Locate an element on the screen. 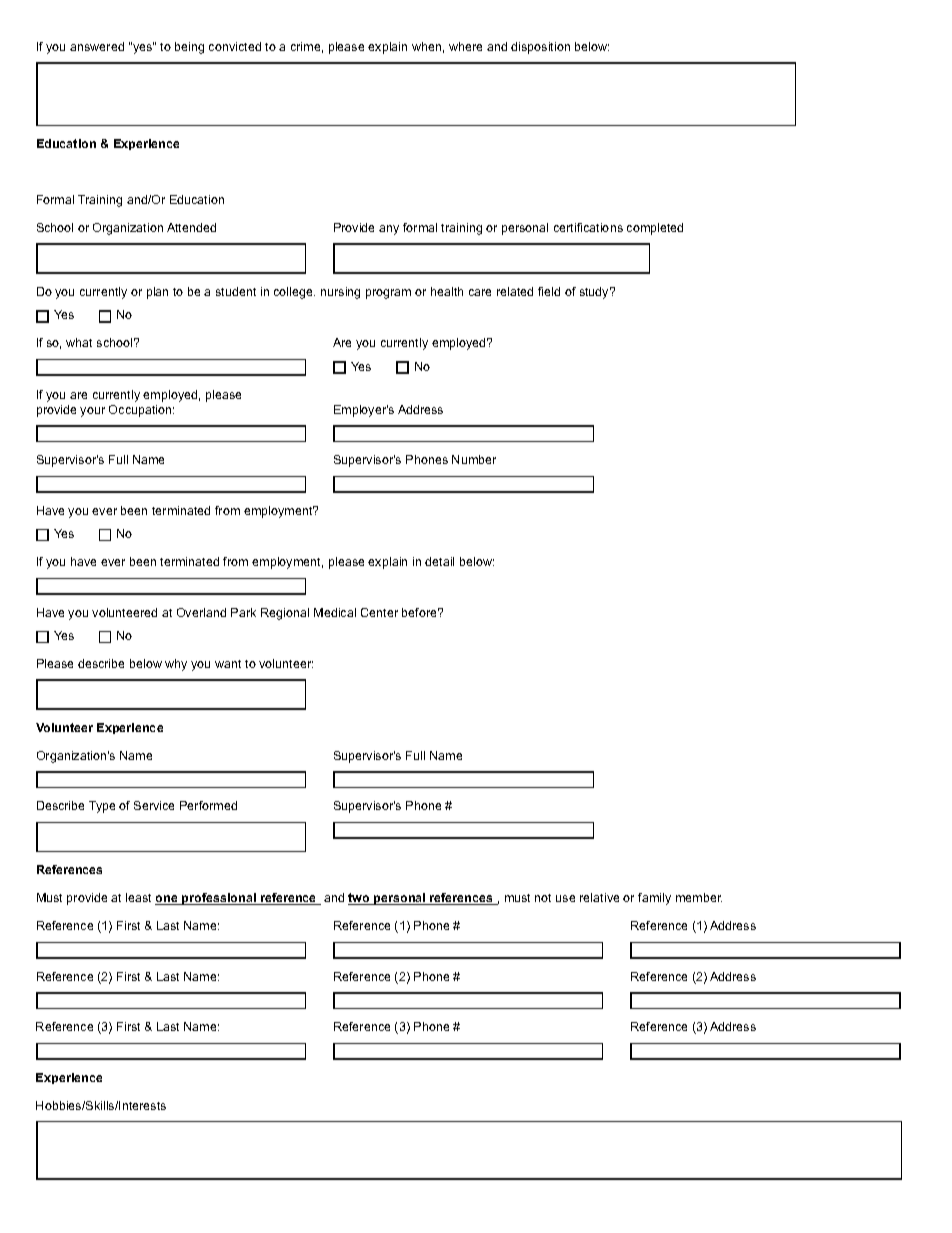  detail is located at coordinates (439, 561).
